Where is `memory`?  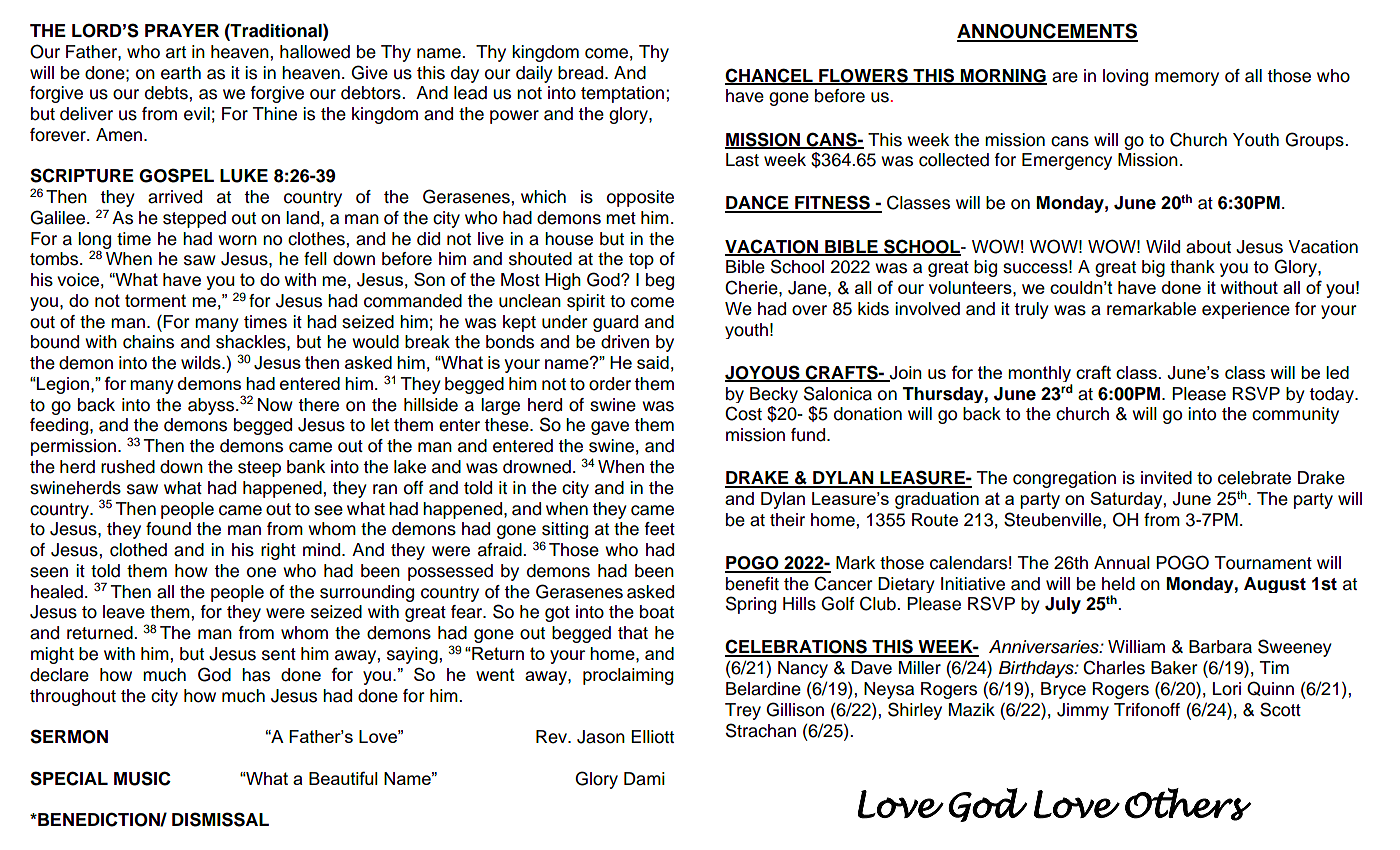
memory is located at coordinates (1187, 79).
